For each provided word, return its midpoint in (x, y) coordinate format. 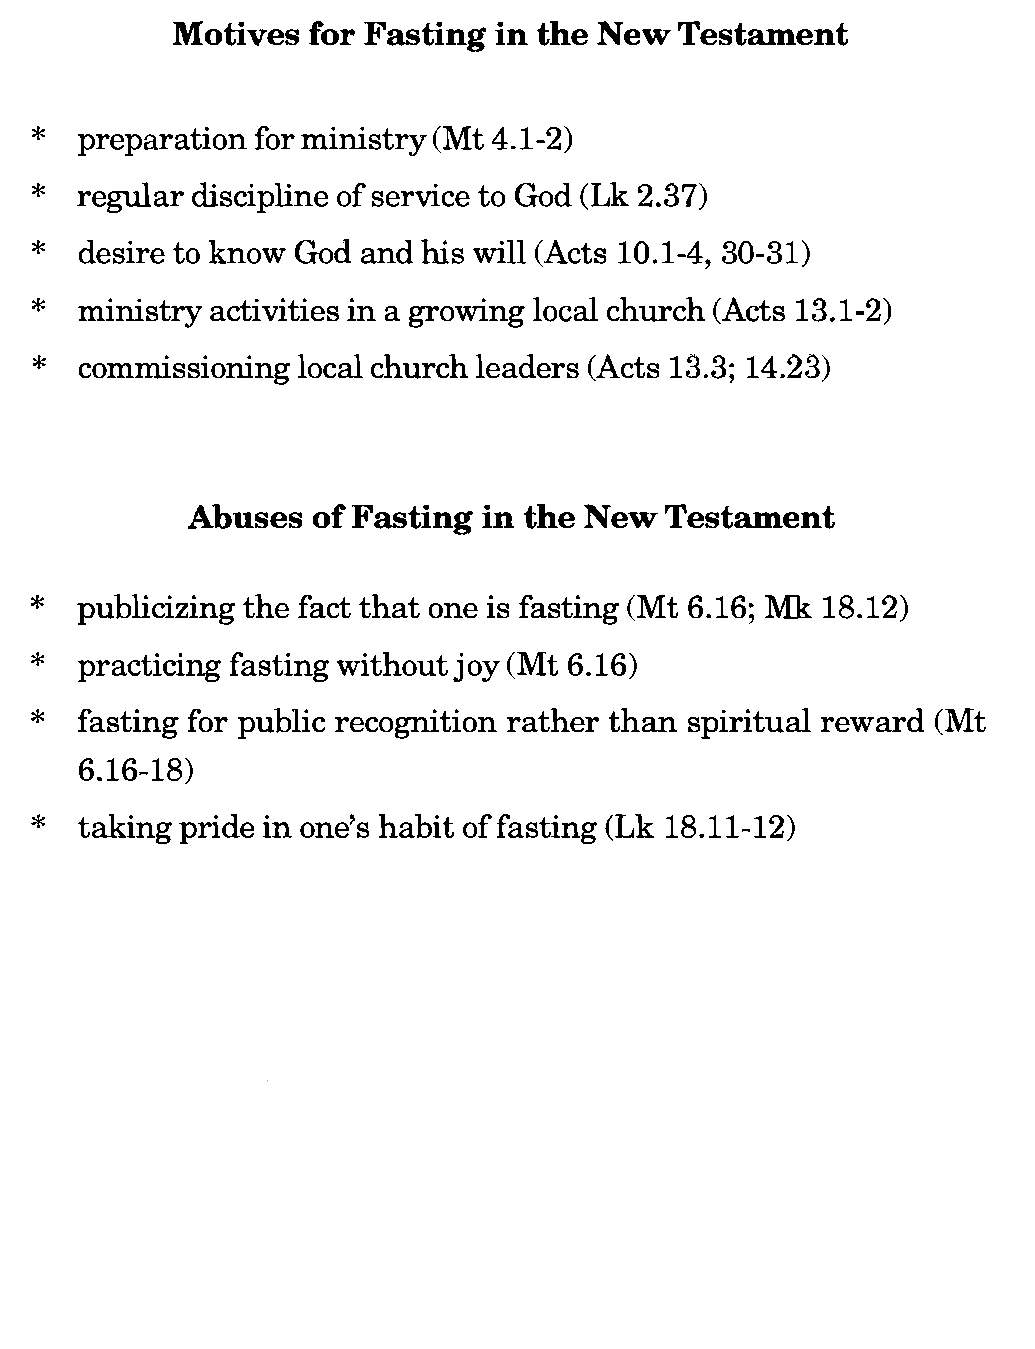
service (421, 195)
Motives (236, 33)
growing (467, 313)
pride (216, 829)
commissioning (184, 370)
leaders (527, 366)
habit (416, 826)
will (499, 252)
